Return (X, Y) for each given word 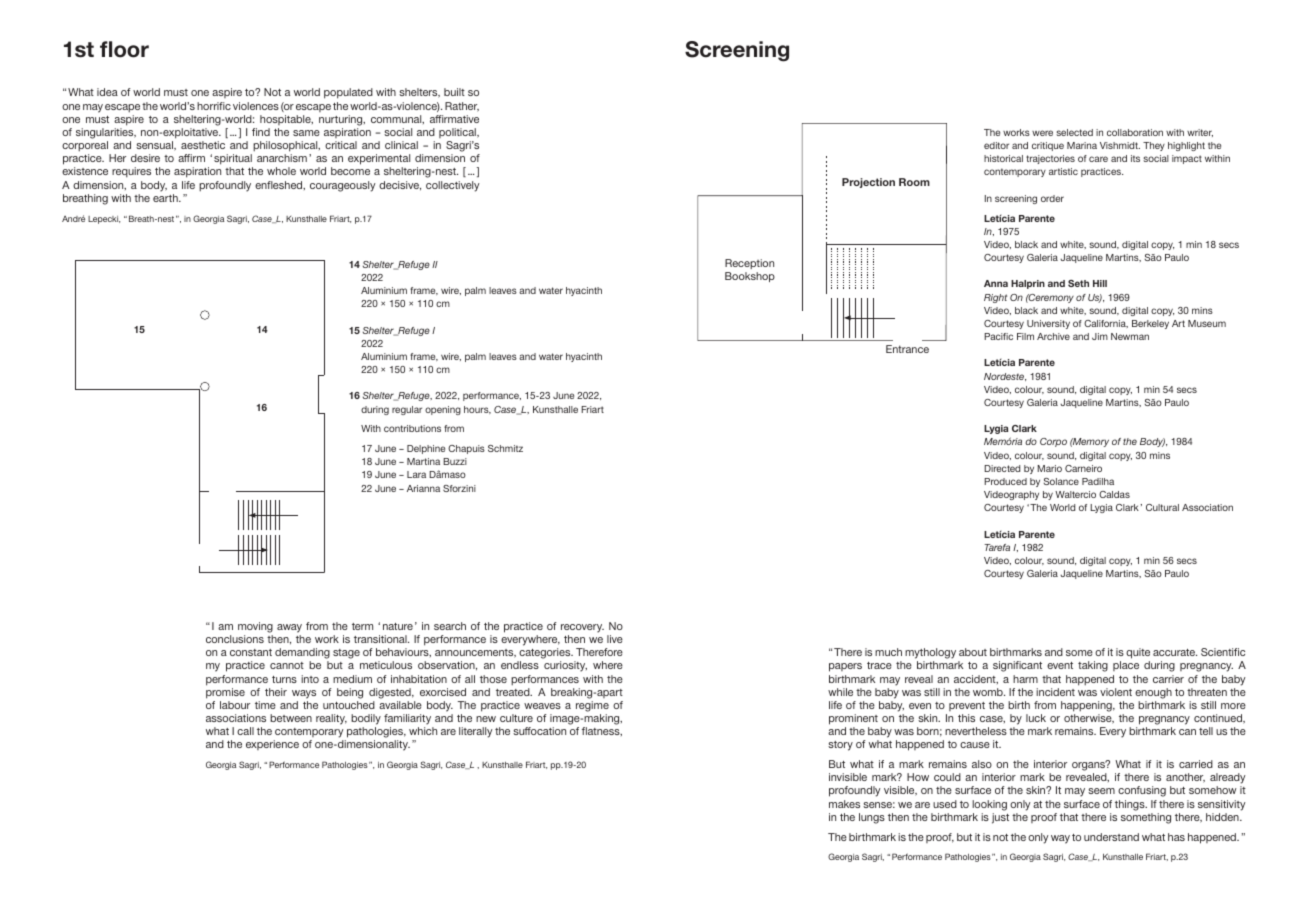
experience (272, 745)
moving (255, 627)
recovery (582, 628)
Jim (1100, 336)
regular (407, 410)
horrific (214, 106)
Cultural (1162, 507)
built (454, 92)
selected (1074, 132)
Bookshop (750, 277)
